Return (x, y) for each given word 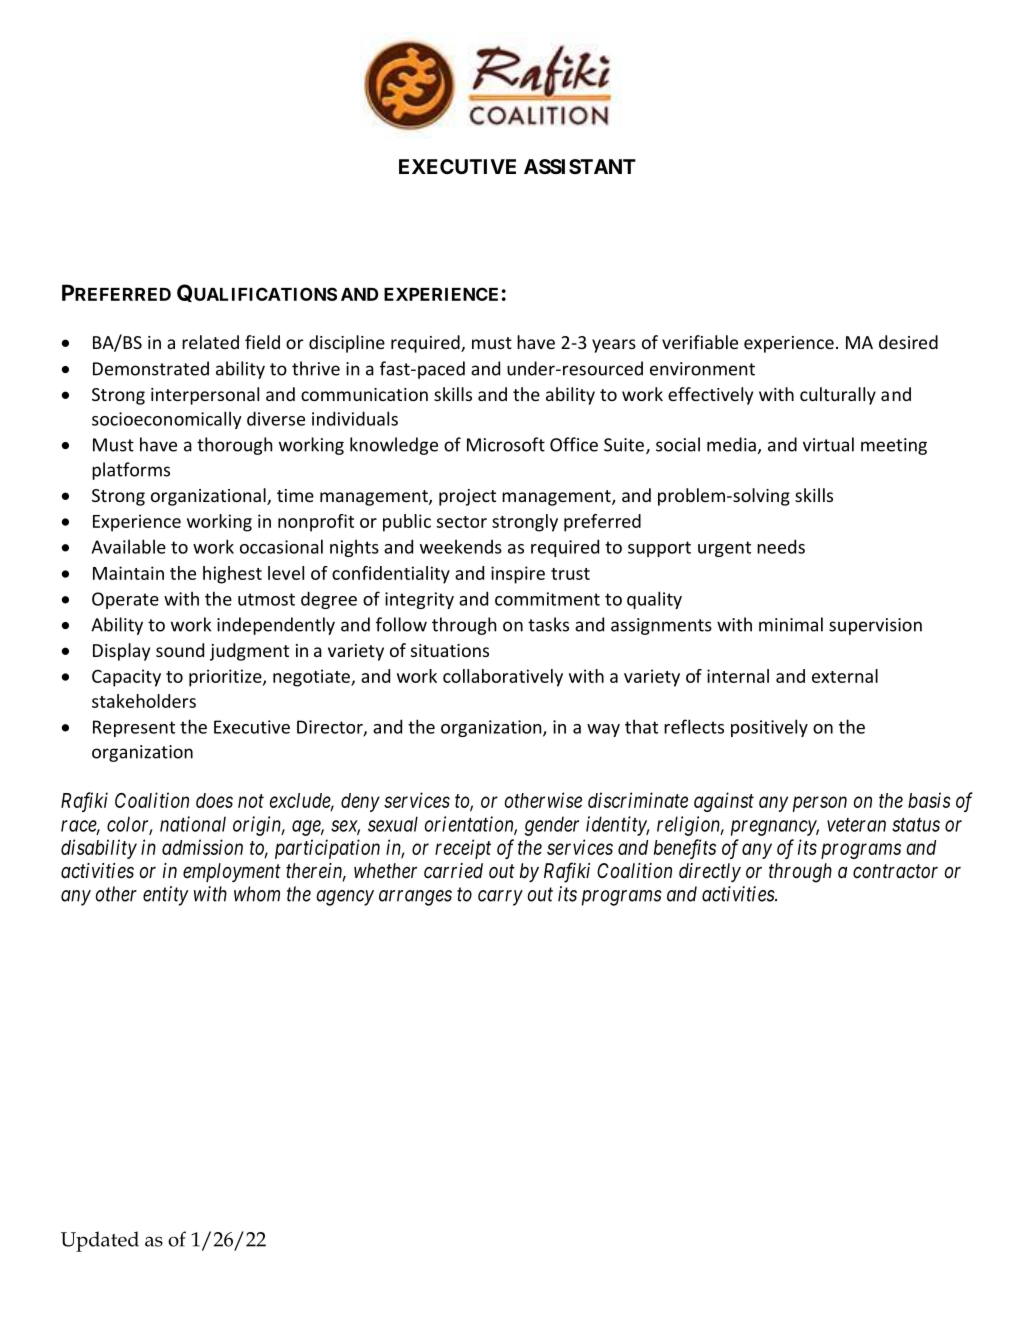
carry (500, 898)
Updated (100, 1241)
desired (908, 342)
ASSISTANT (580, 166)
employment (232, 872)
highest (232, 575)
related (210, 342)
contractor (895, 871)
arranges (415, 898)
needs (781, 546)
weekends (461, 546)
